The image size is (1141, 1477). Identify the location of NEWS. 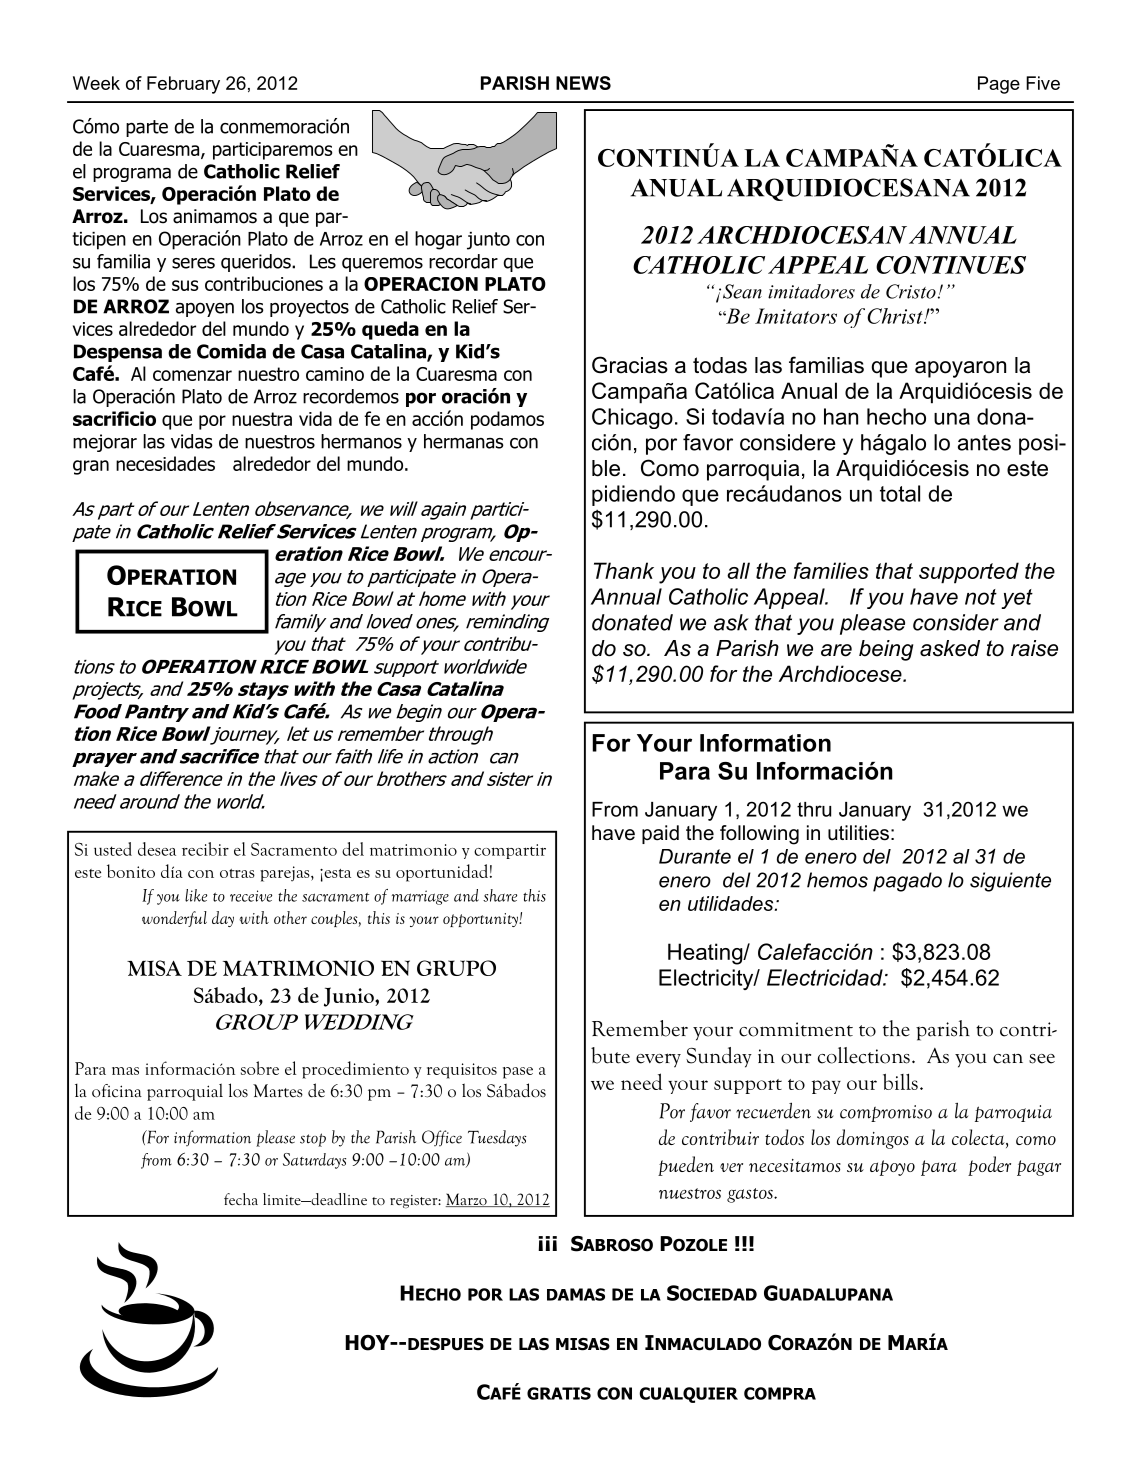
(583, 83).
